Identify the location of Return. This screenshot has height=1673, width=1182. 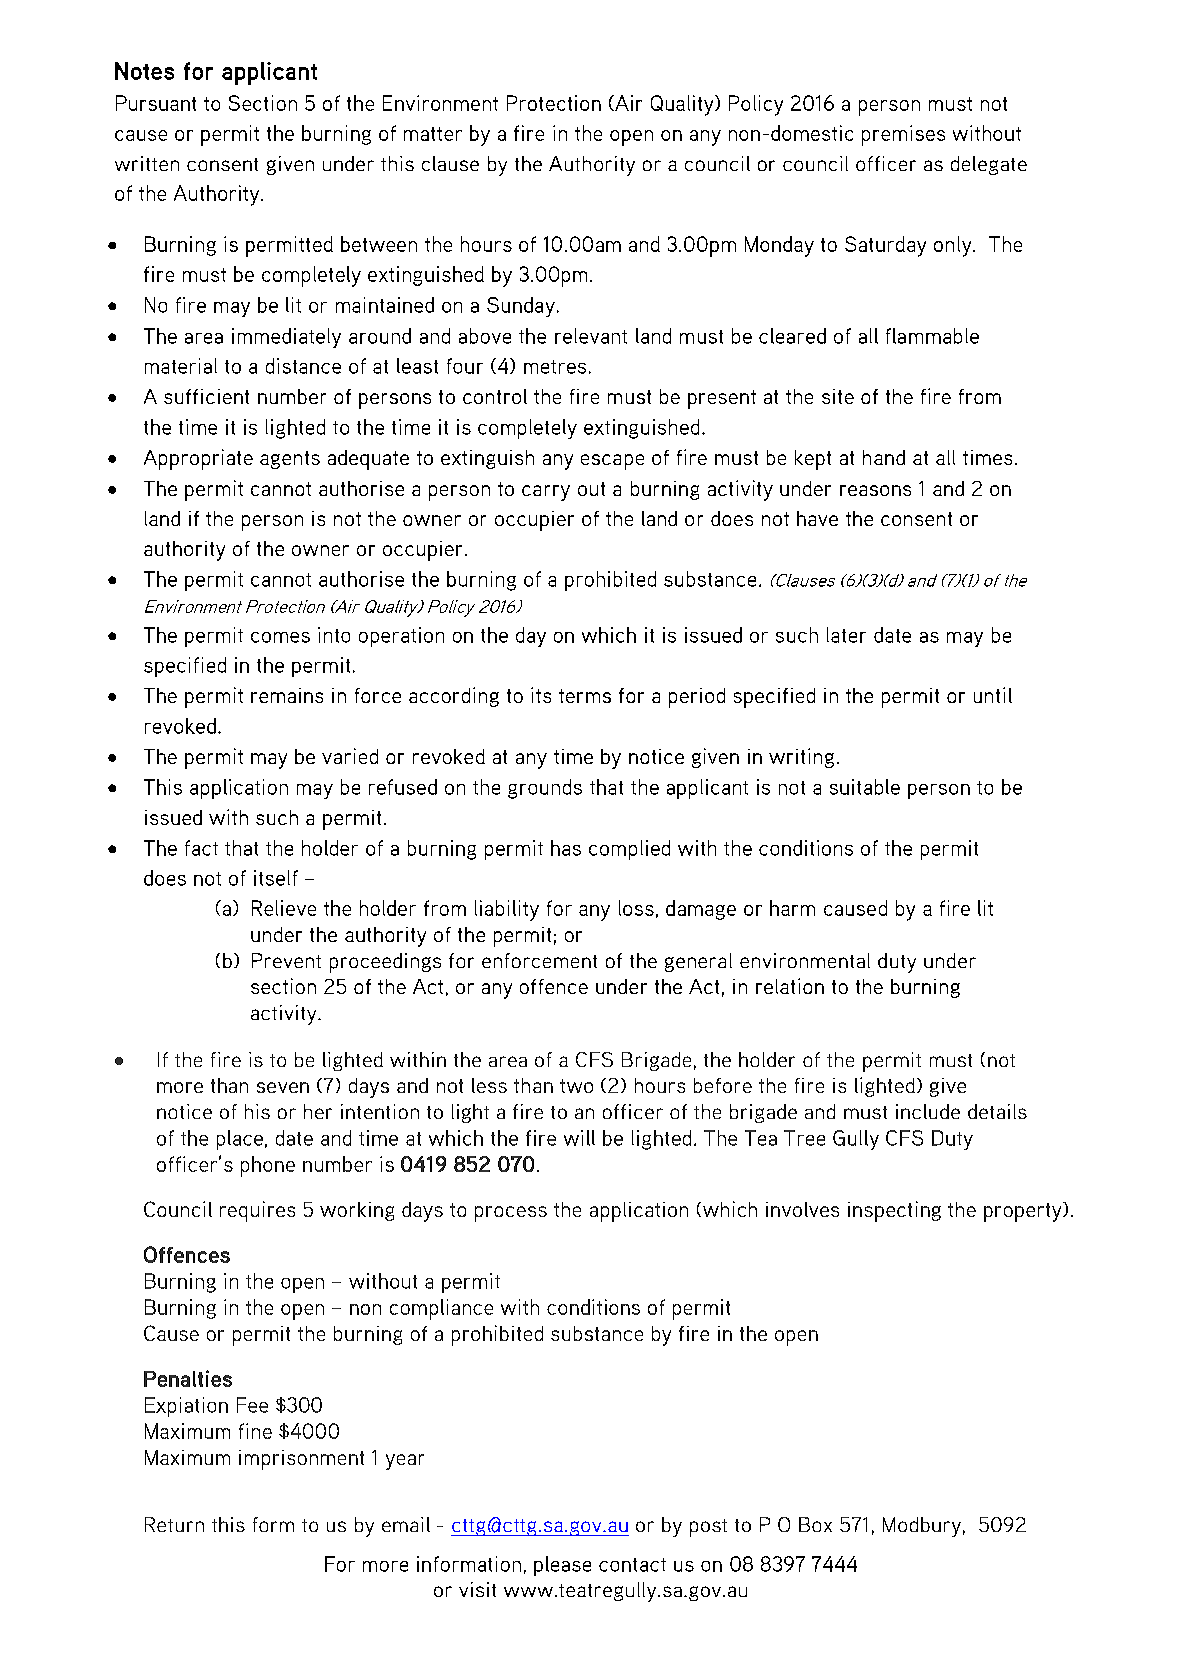
(174, 1524).
